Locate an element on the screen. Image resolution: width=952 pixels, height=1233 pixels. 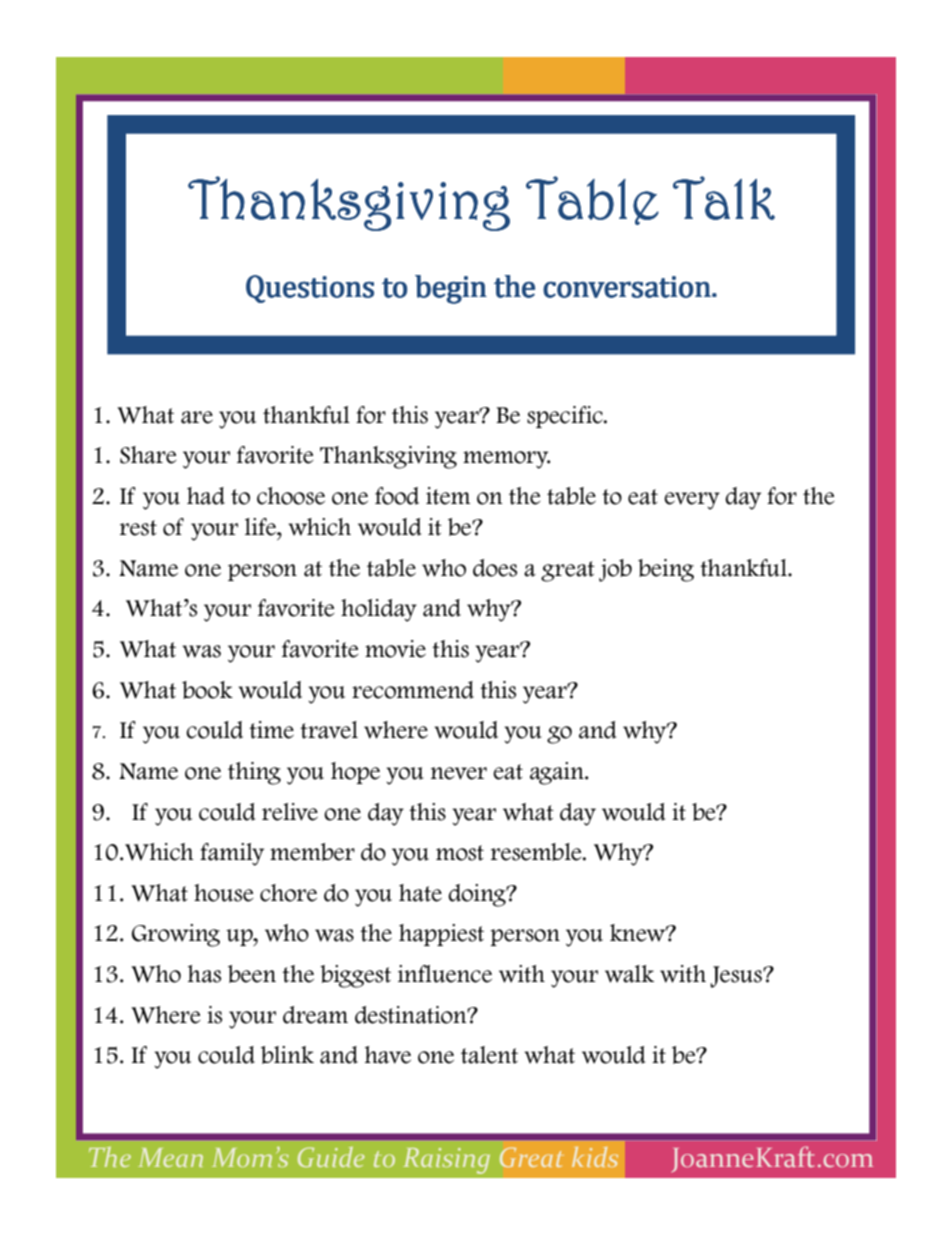
kids is located at coordinates (595, 1157).
